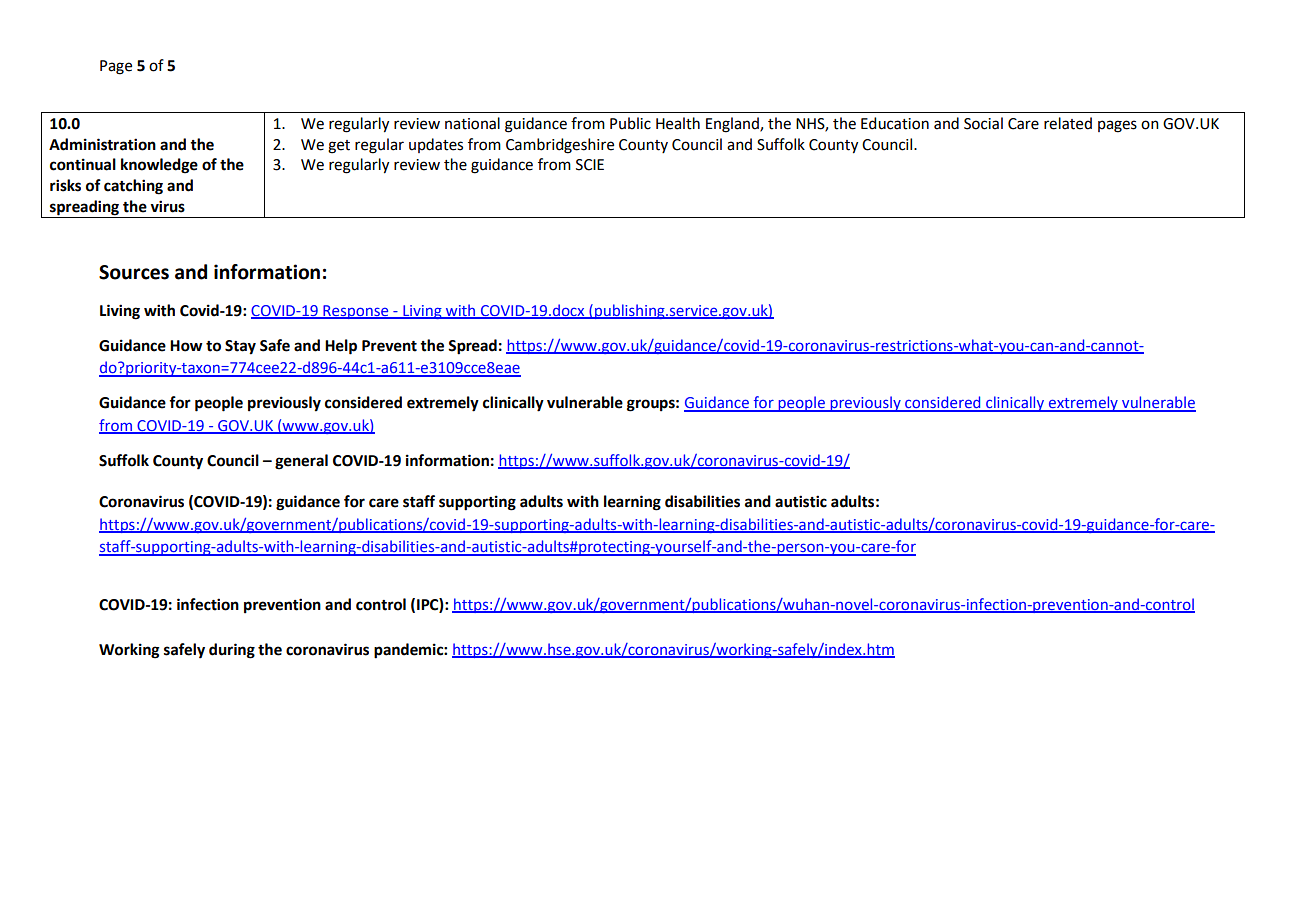 Image resolution: width=1308 pixels, height=924 pixels. Describe the element at coordinates (356, 312) in the screenshot. I see `Response` at that location.
